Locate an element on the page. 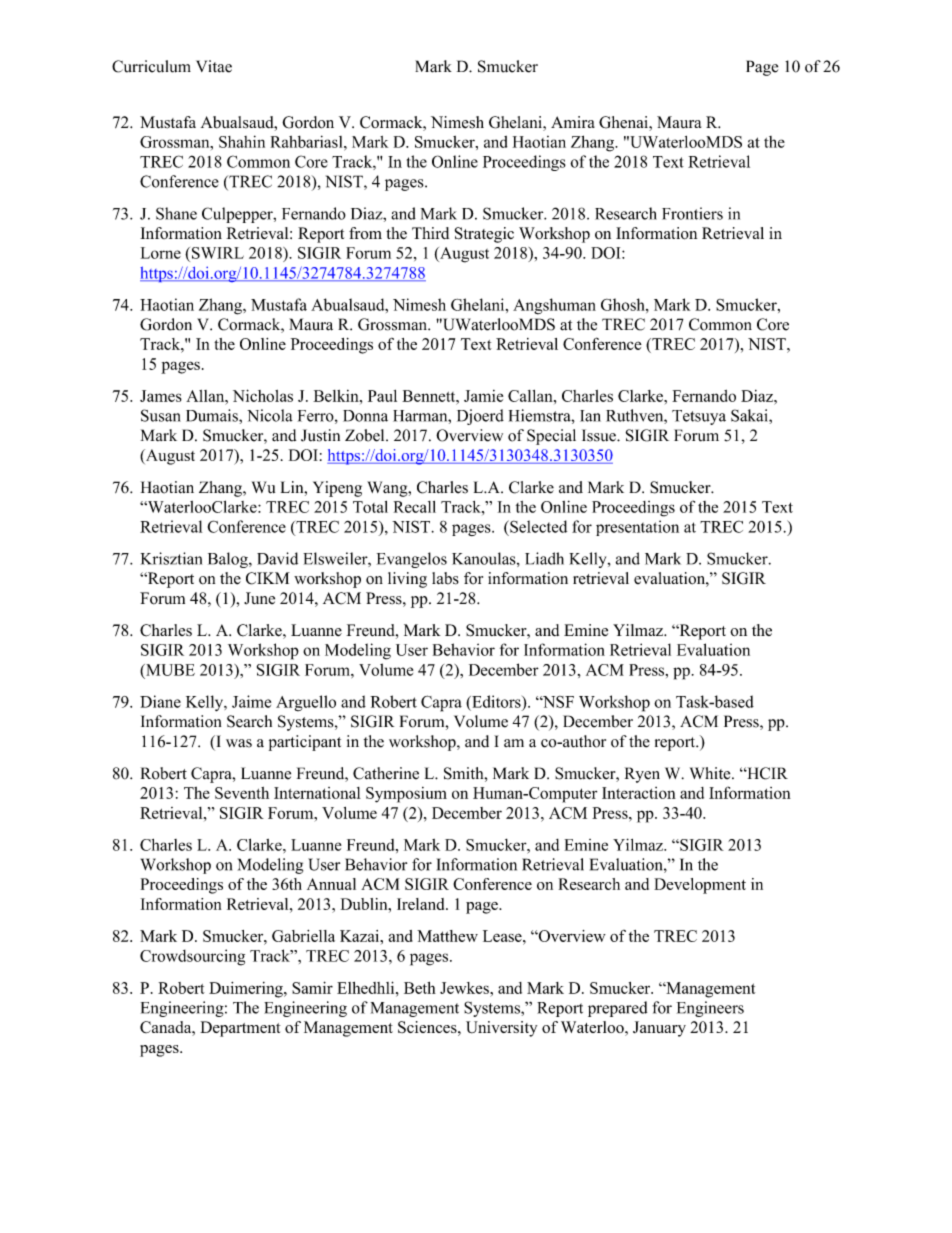 This image has height=1233, width=952. Frontiers is located at coordinates (692, 213).
